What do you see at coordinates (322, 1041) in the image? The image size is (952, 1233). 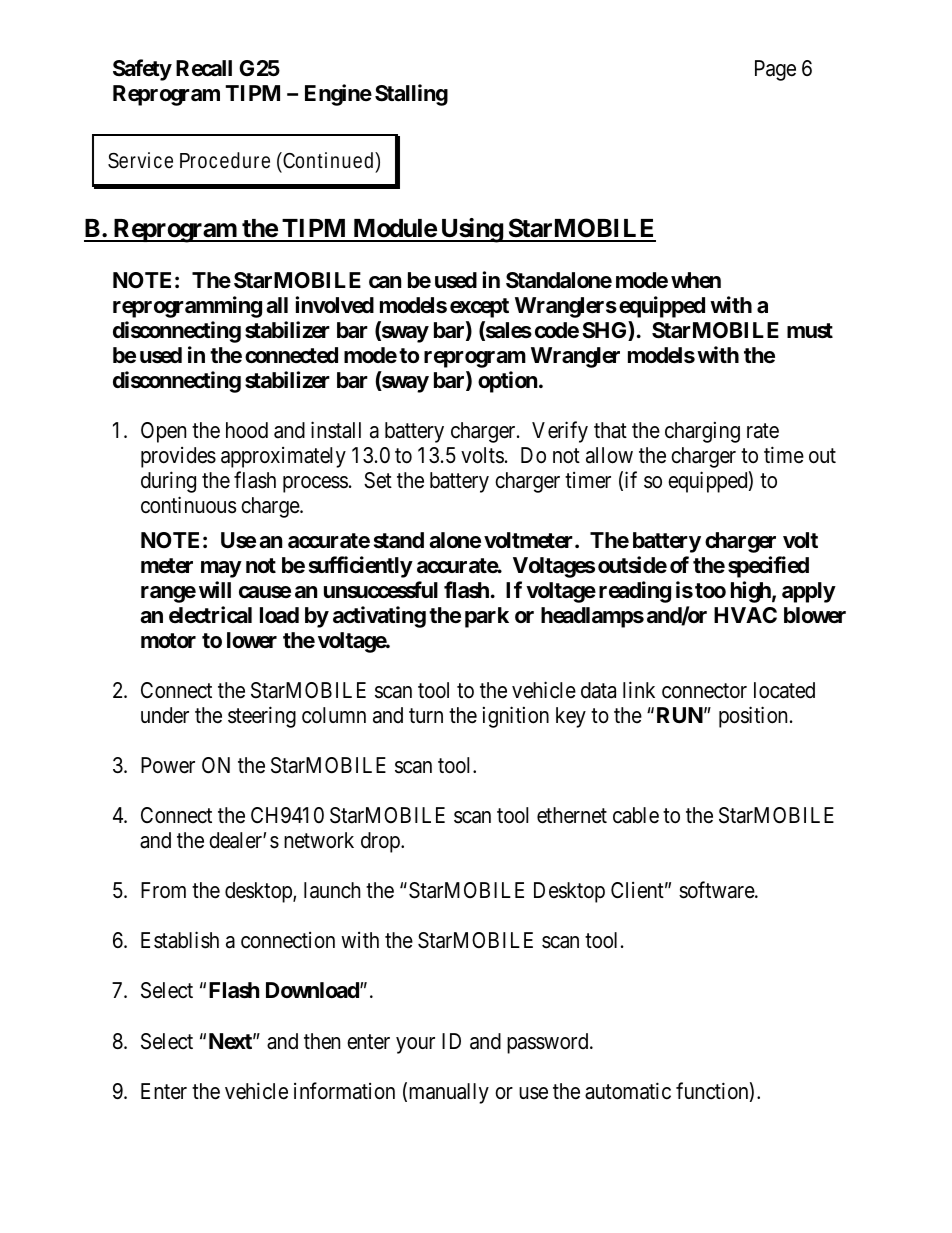 I see `then` at bounding box center [322, 1041].
